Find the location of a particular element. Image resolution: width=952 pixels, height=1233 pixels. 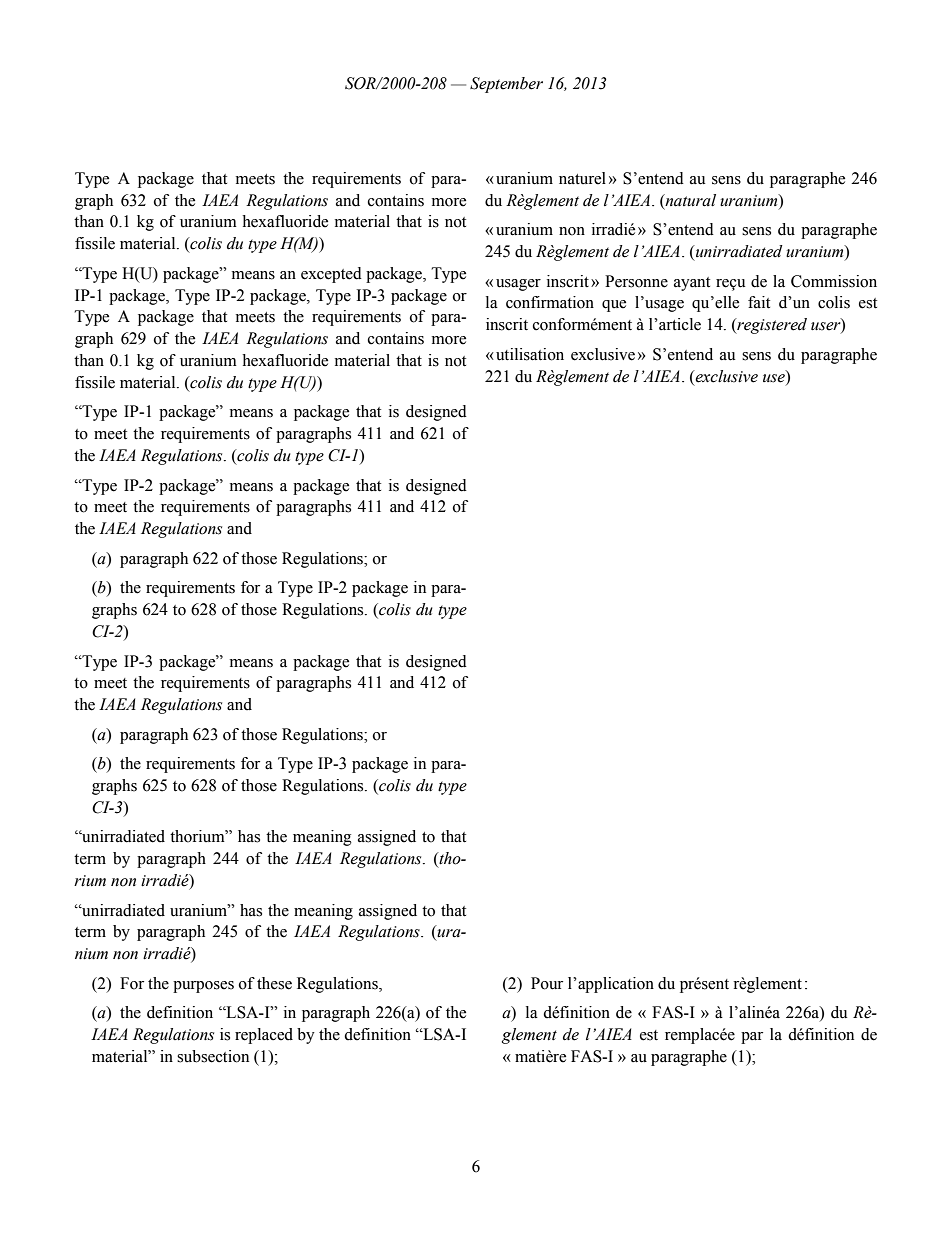

subsection is located at coordinates (213, 1056).
